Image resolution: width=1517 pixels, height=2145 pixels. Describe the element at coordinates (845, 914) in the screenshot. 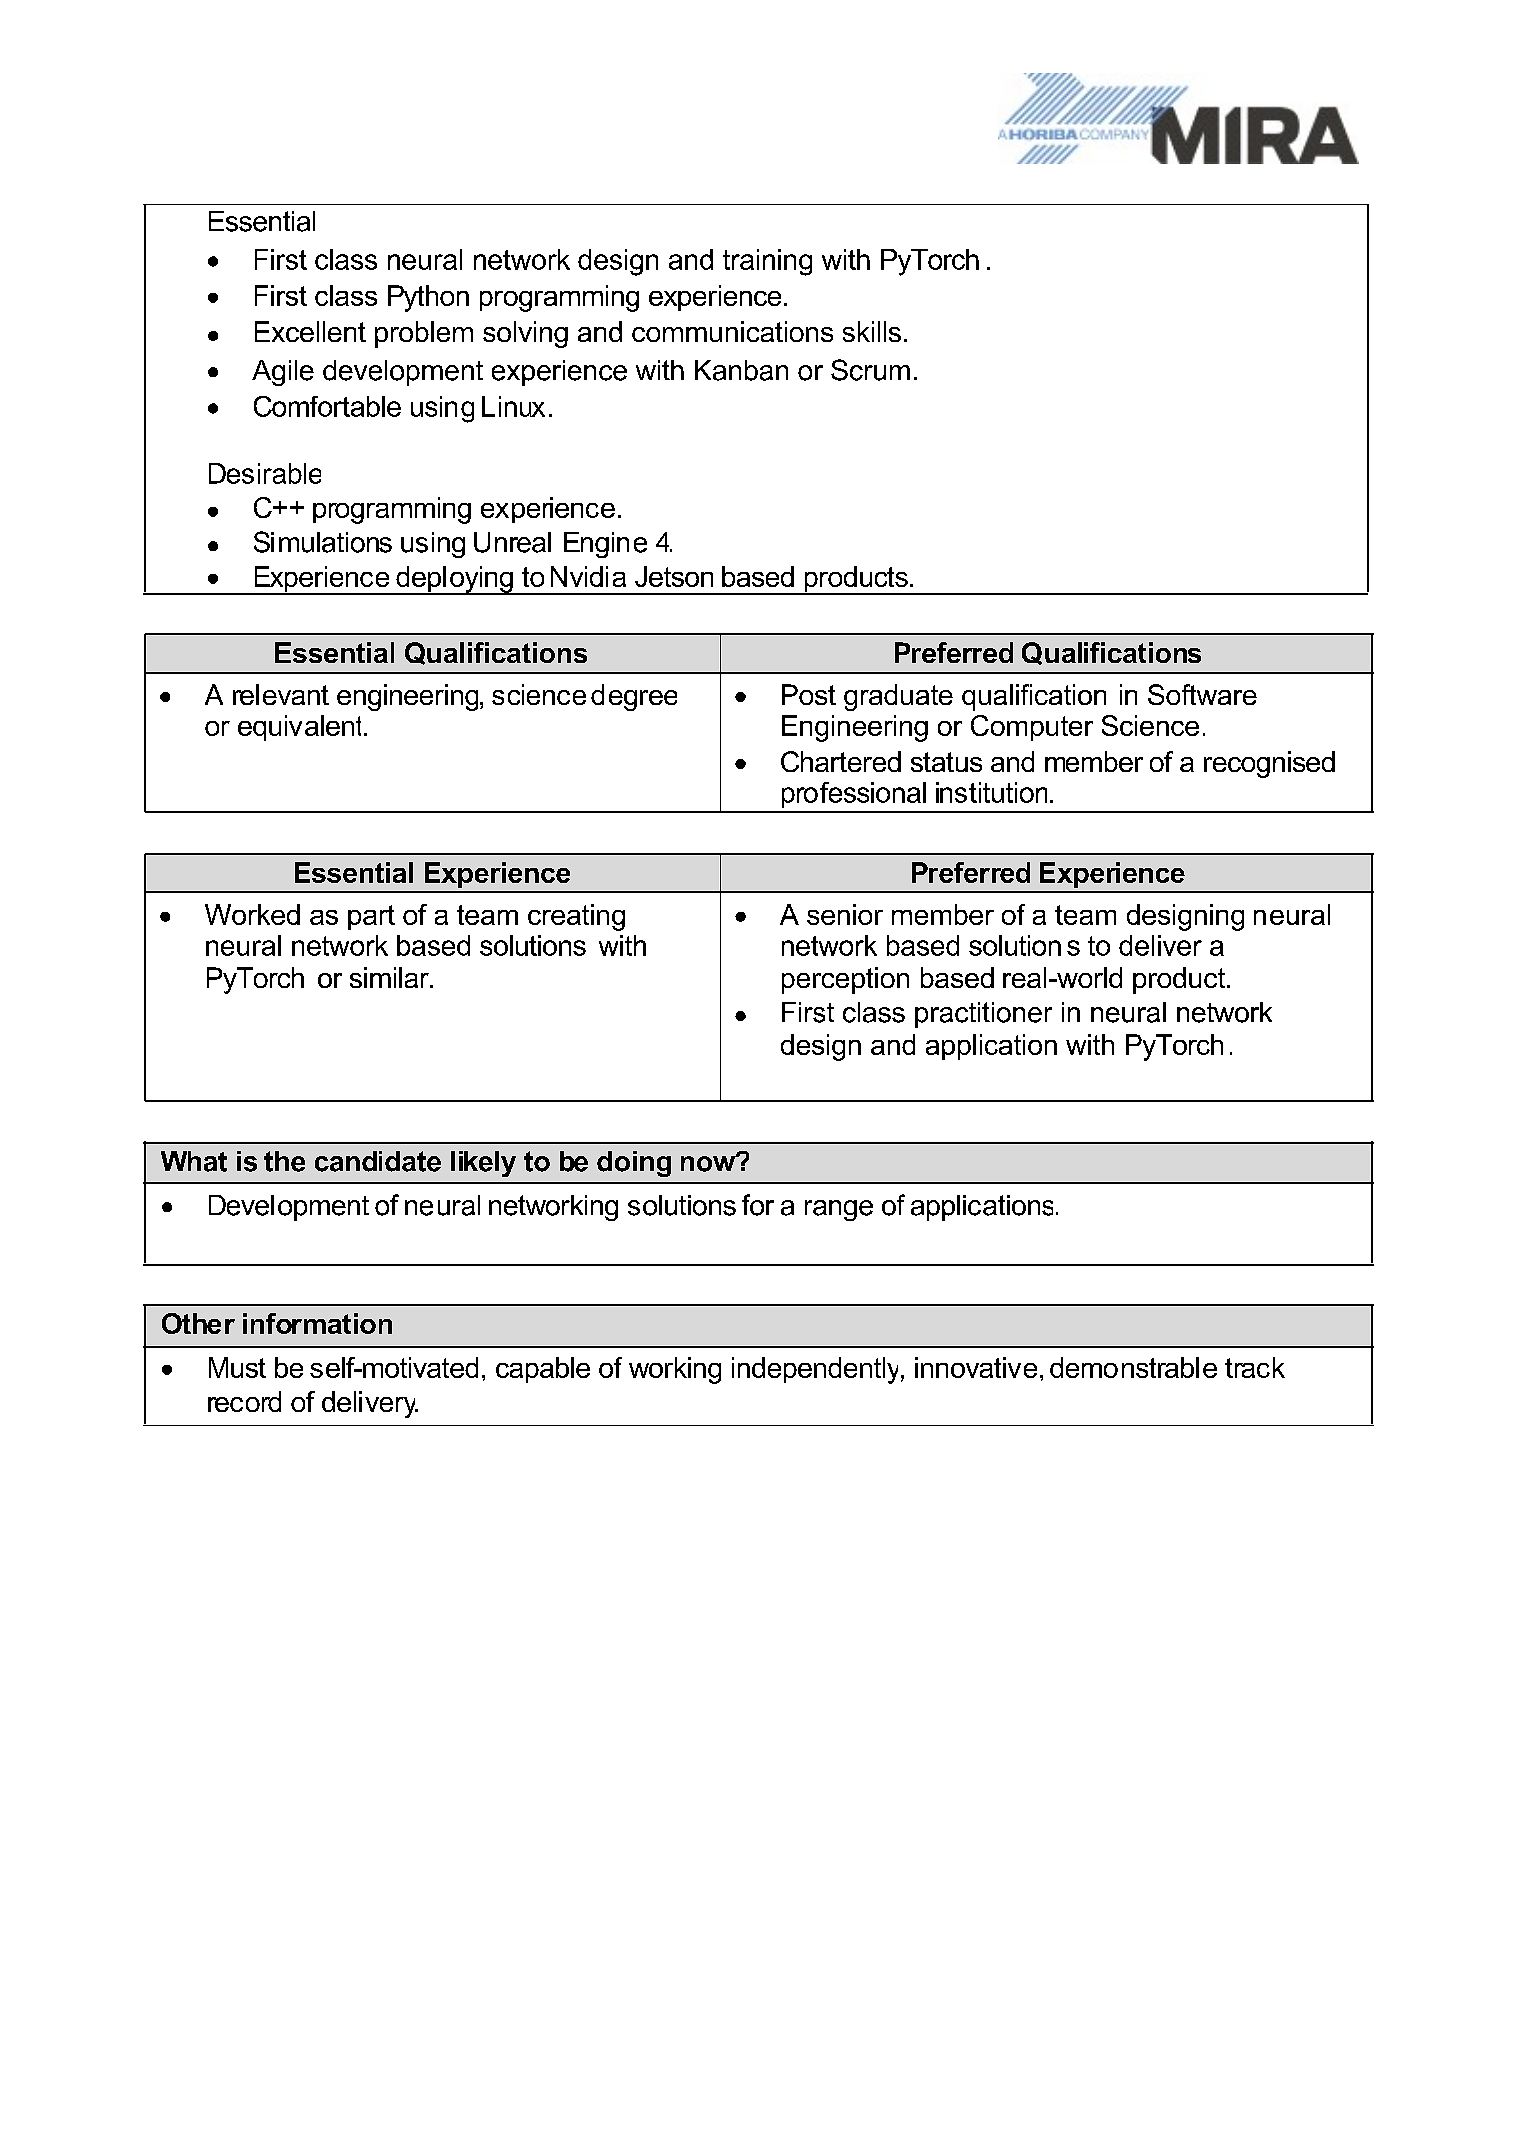

I see `senior` at that location.
